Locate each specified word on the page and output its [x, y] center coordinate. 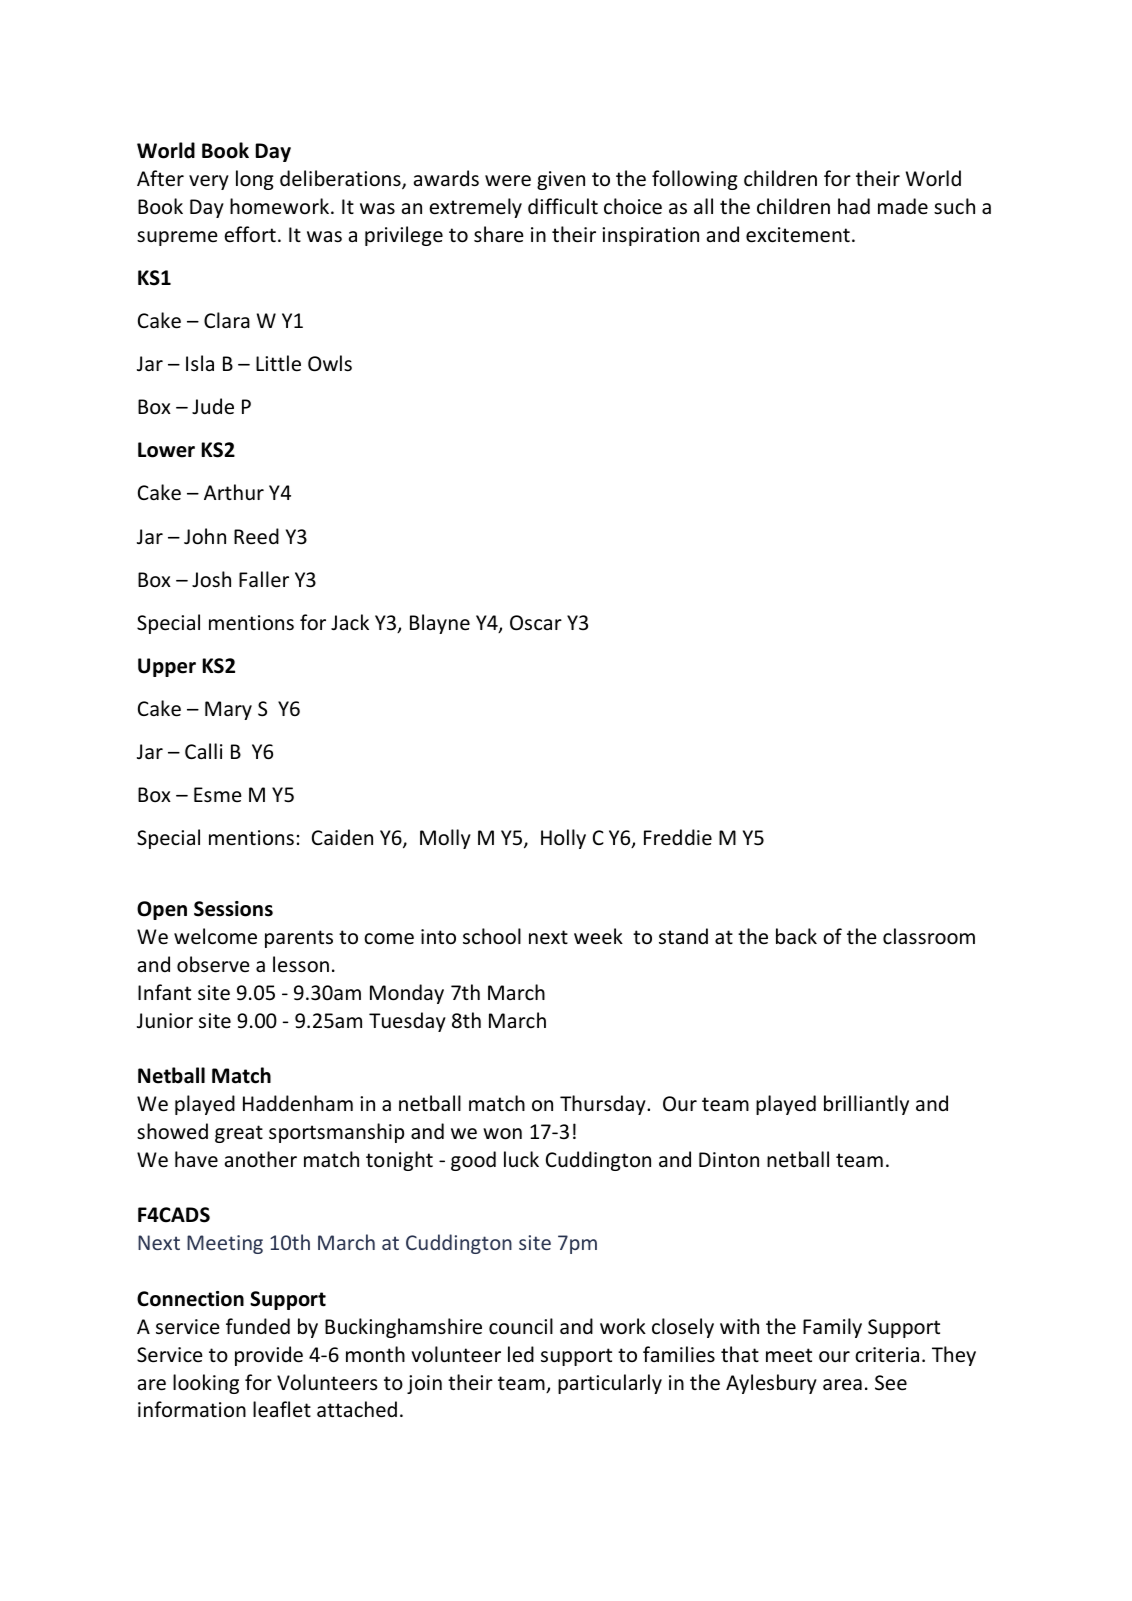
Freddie [678, 837]
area [842, 1384]
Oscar [536, 623]
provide [269, 1356]
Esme [218, 795]
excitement [798, 235]
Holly [563, 839]
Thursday [604, 1105]
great [239, 1134]
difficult [563, 206]
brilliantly [866, 1105]
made [903, 206]
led [521, 1354]
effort [250, 234]
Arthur [234, 492]
